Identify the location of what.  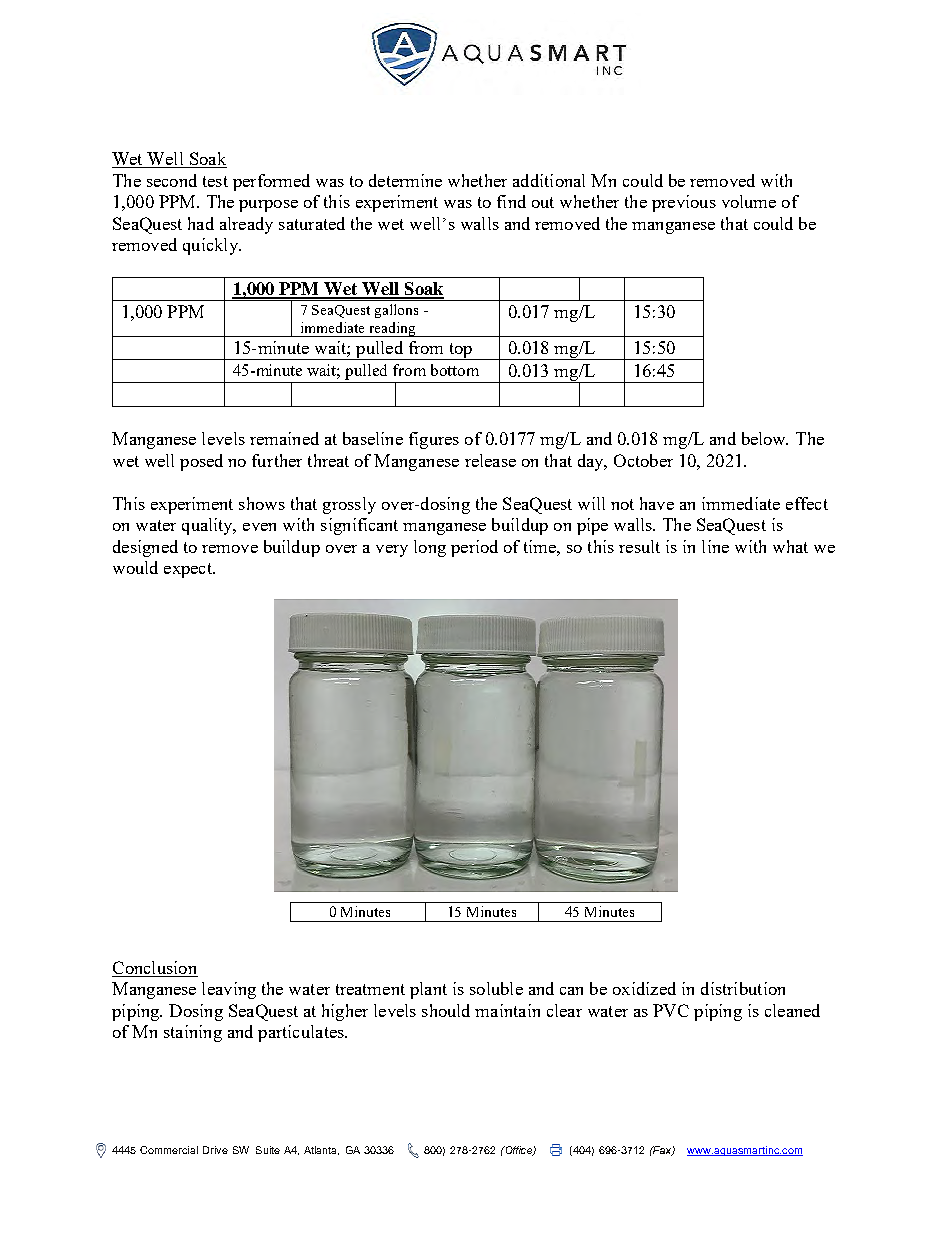
(790, 546).
